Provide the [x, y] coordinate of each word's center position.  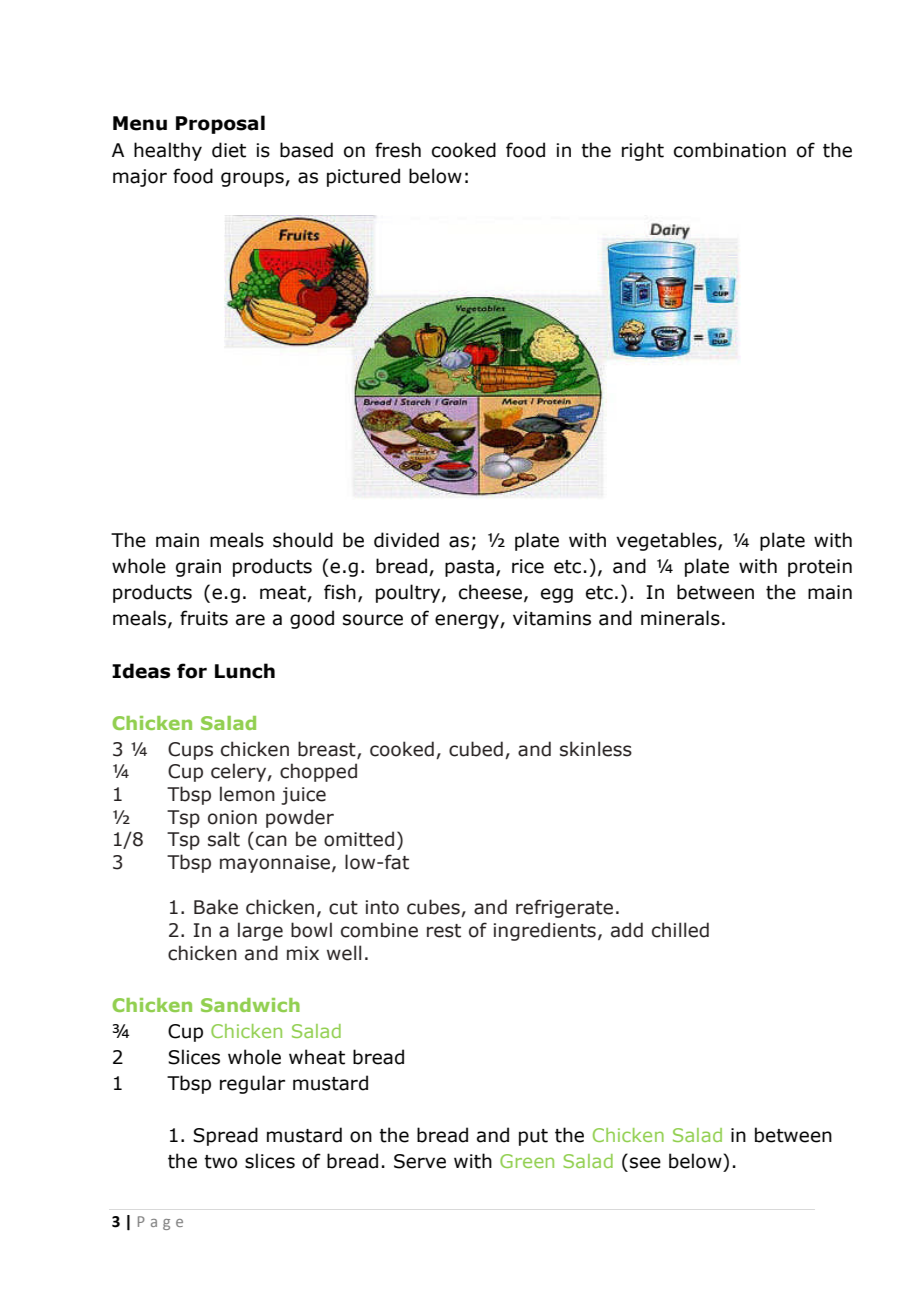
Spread [225, 1136]
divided [406, 540]
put [533, 1137]
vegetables [667, 541]
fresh [398, 150]
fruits [204, 618]
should [303, 540]
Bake [216, 907]
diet [229, 150]
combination [730, 150]
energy [468, 621]
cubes [434, 908]
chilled [680, 930]
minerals [680, 618]
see [645, 1163]
